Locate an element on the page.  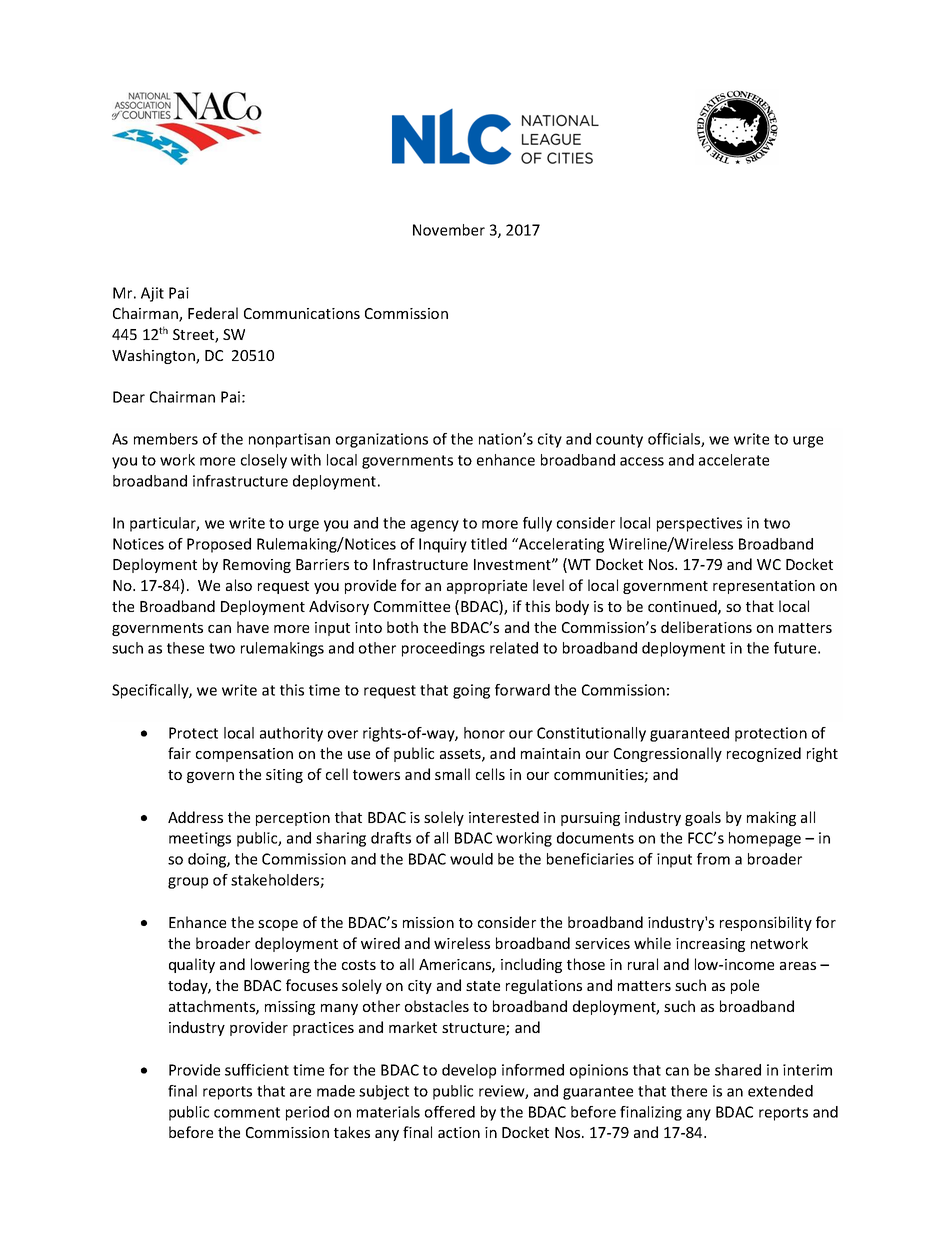
offered is located at coordinates (450, 1112).
